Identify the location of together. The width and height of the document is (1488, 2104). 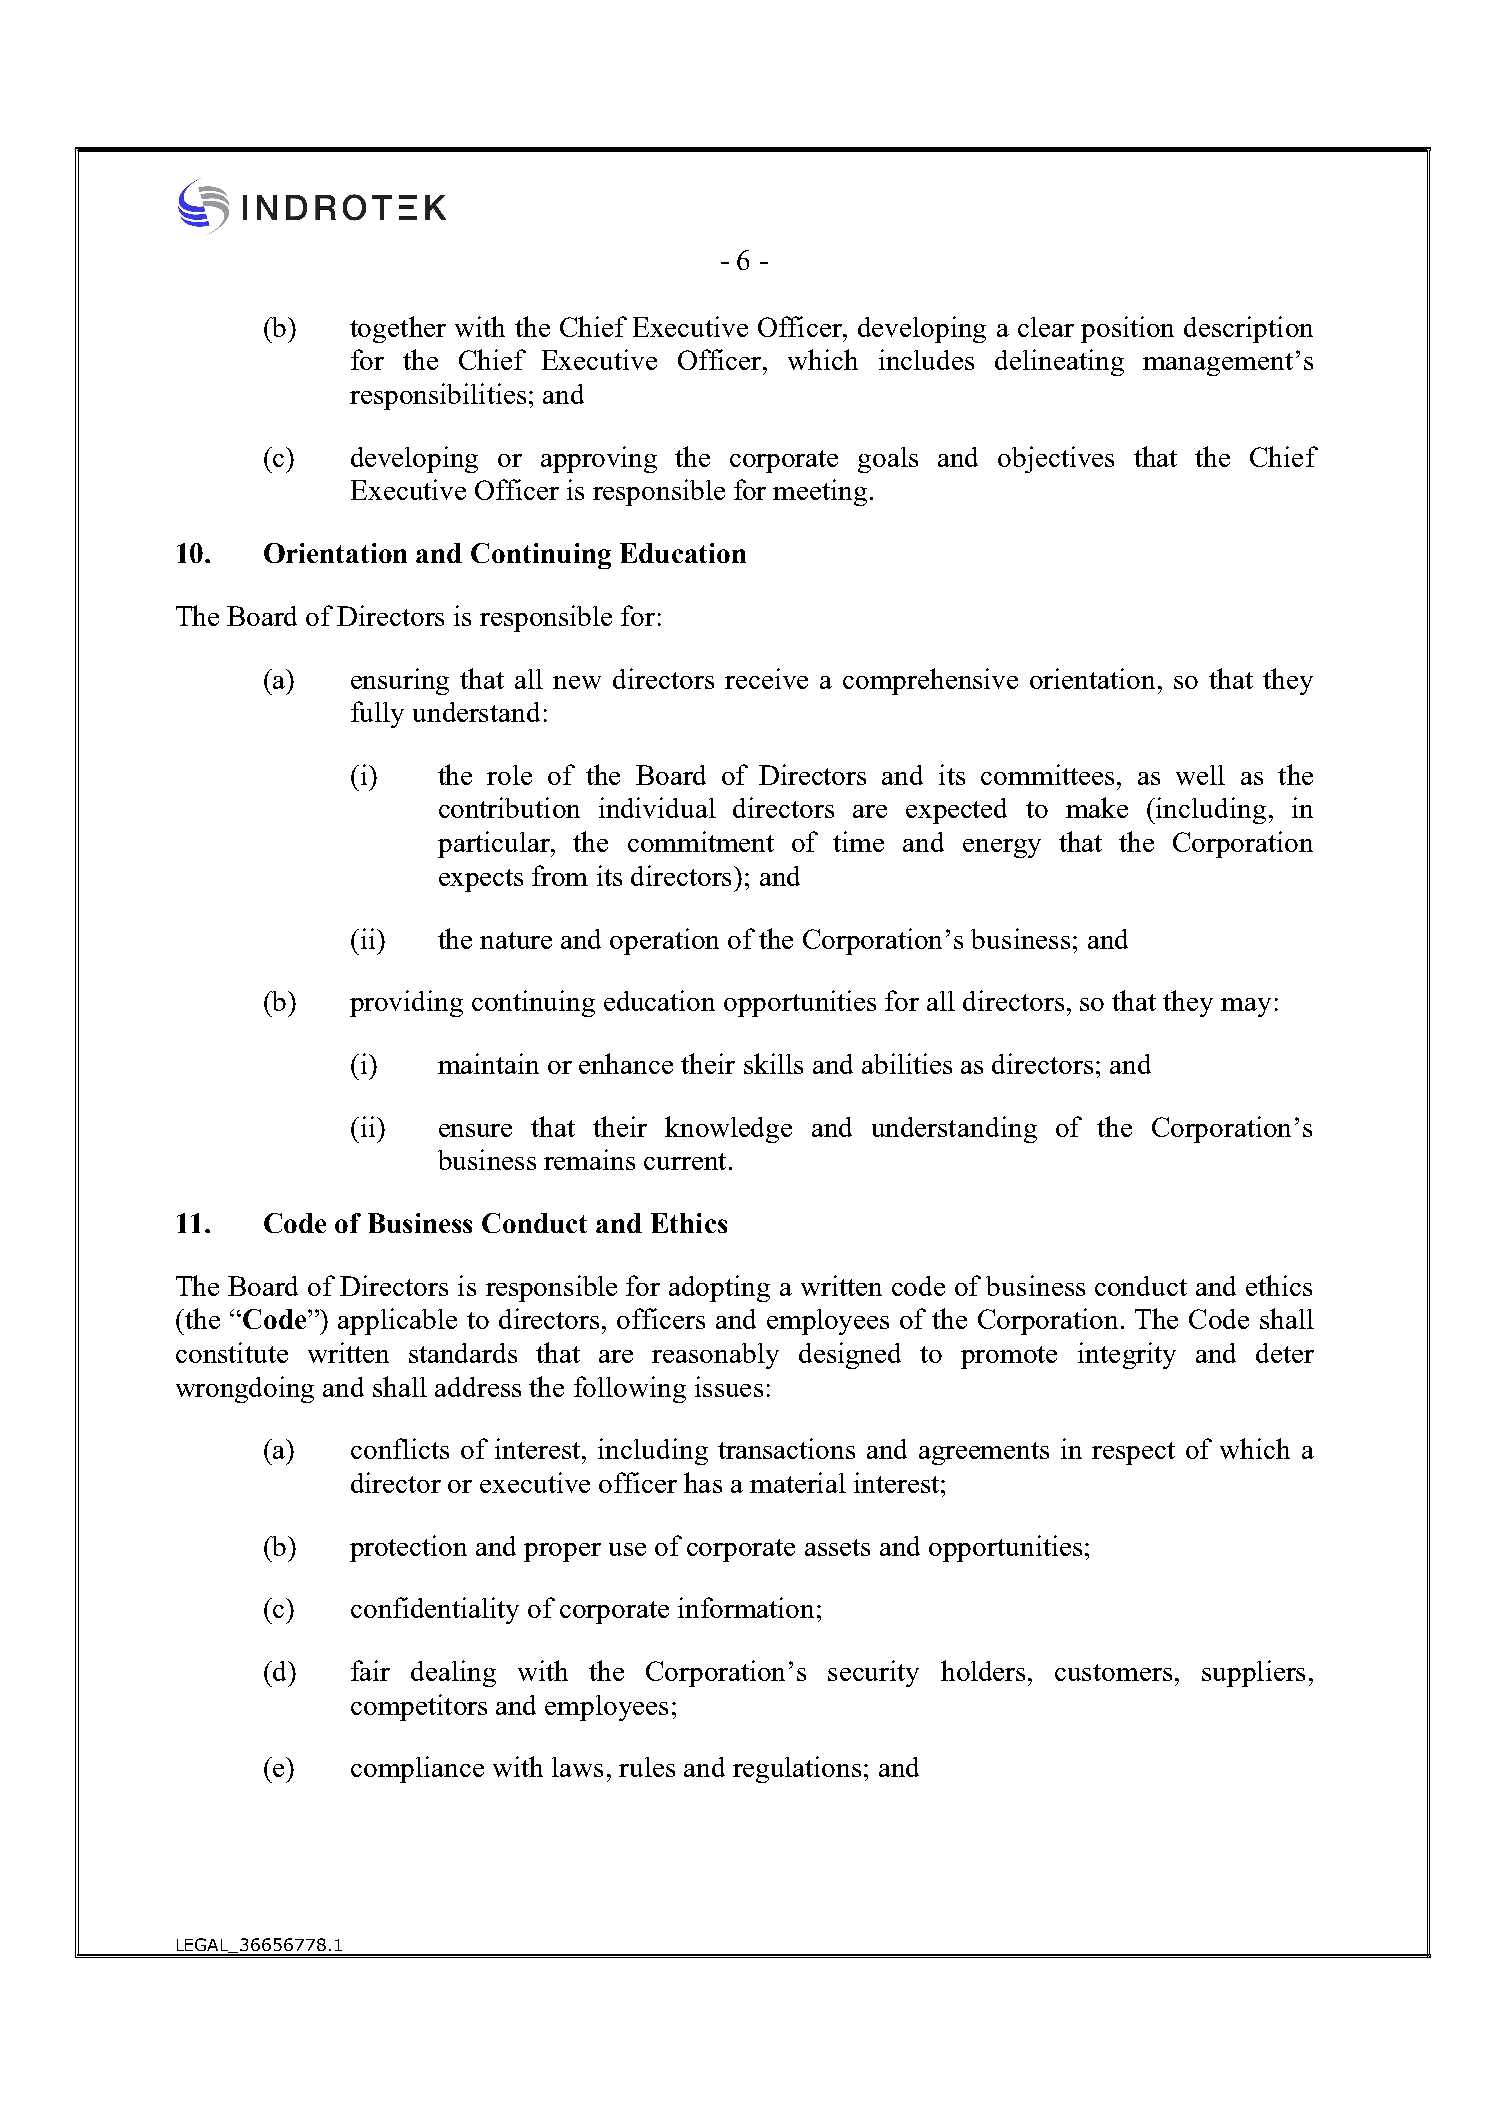
(398, 329).
